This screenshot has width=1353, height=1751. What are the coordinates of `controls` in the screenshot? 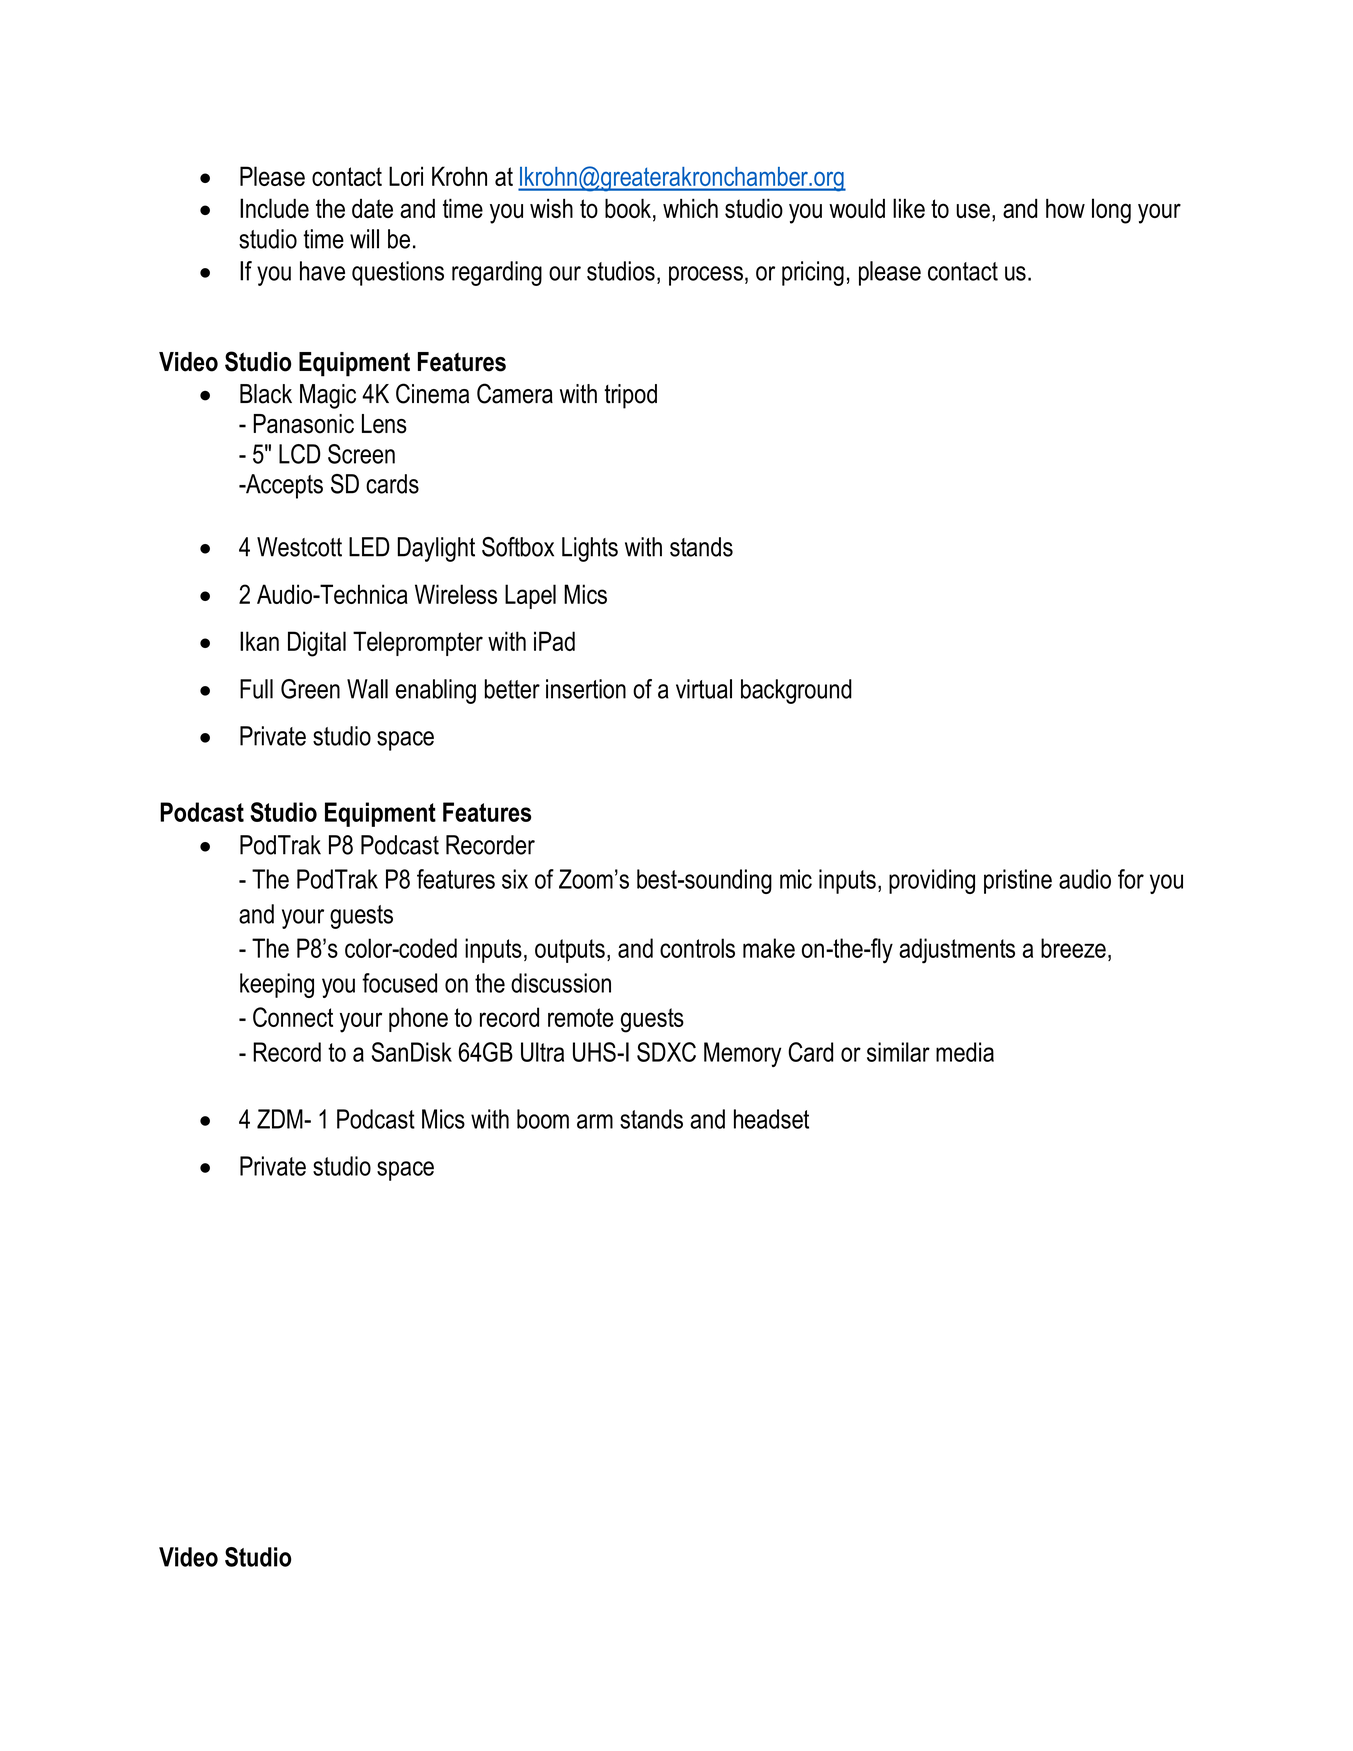 It's located at (697, 948).
